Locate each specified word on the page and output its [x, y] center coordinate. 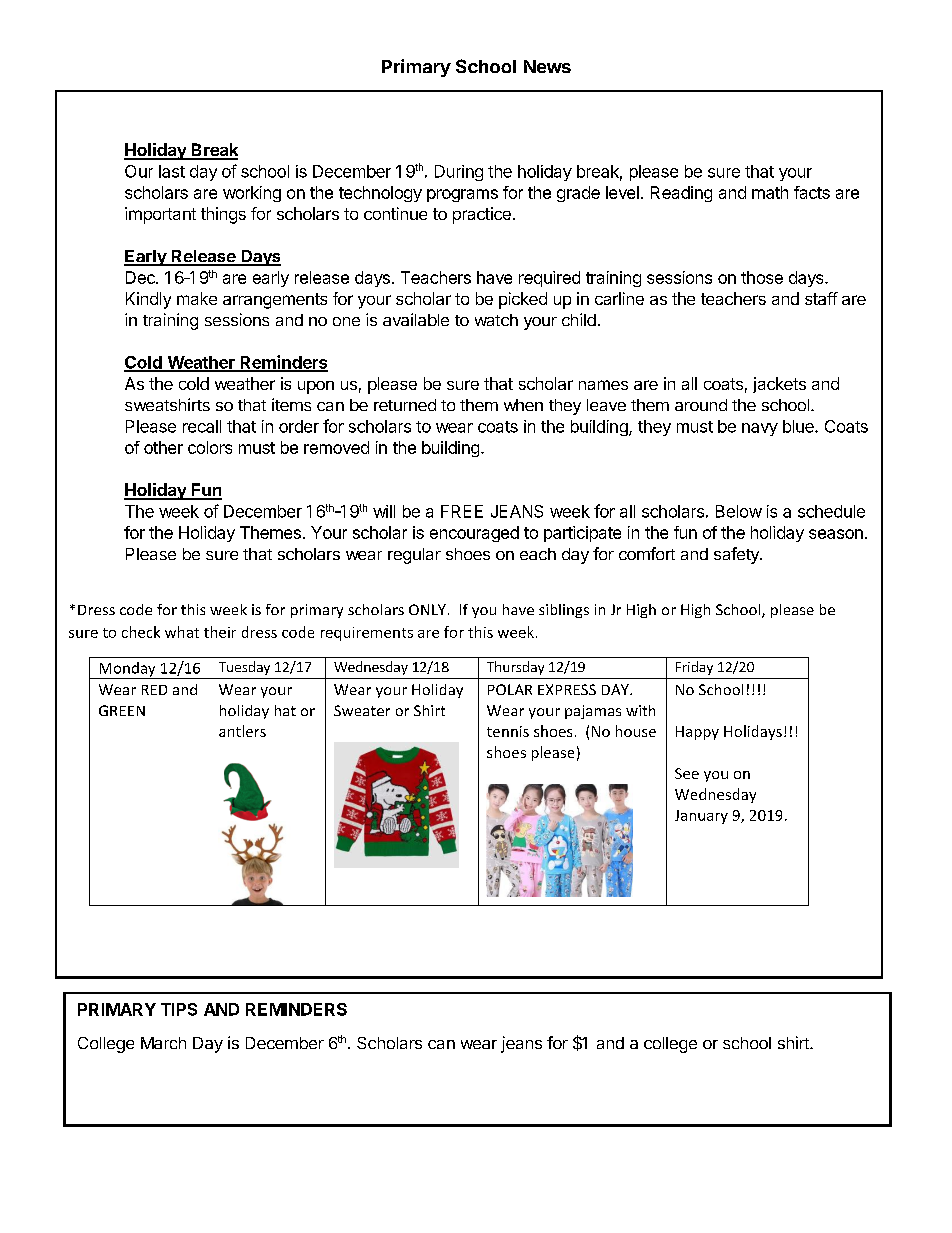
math [770, 192]
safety [737, 555]
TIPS [179, 1009]
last [172, 171]
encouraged [474, 534]
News [547, 66]
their [220, 632]
